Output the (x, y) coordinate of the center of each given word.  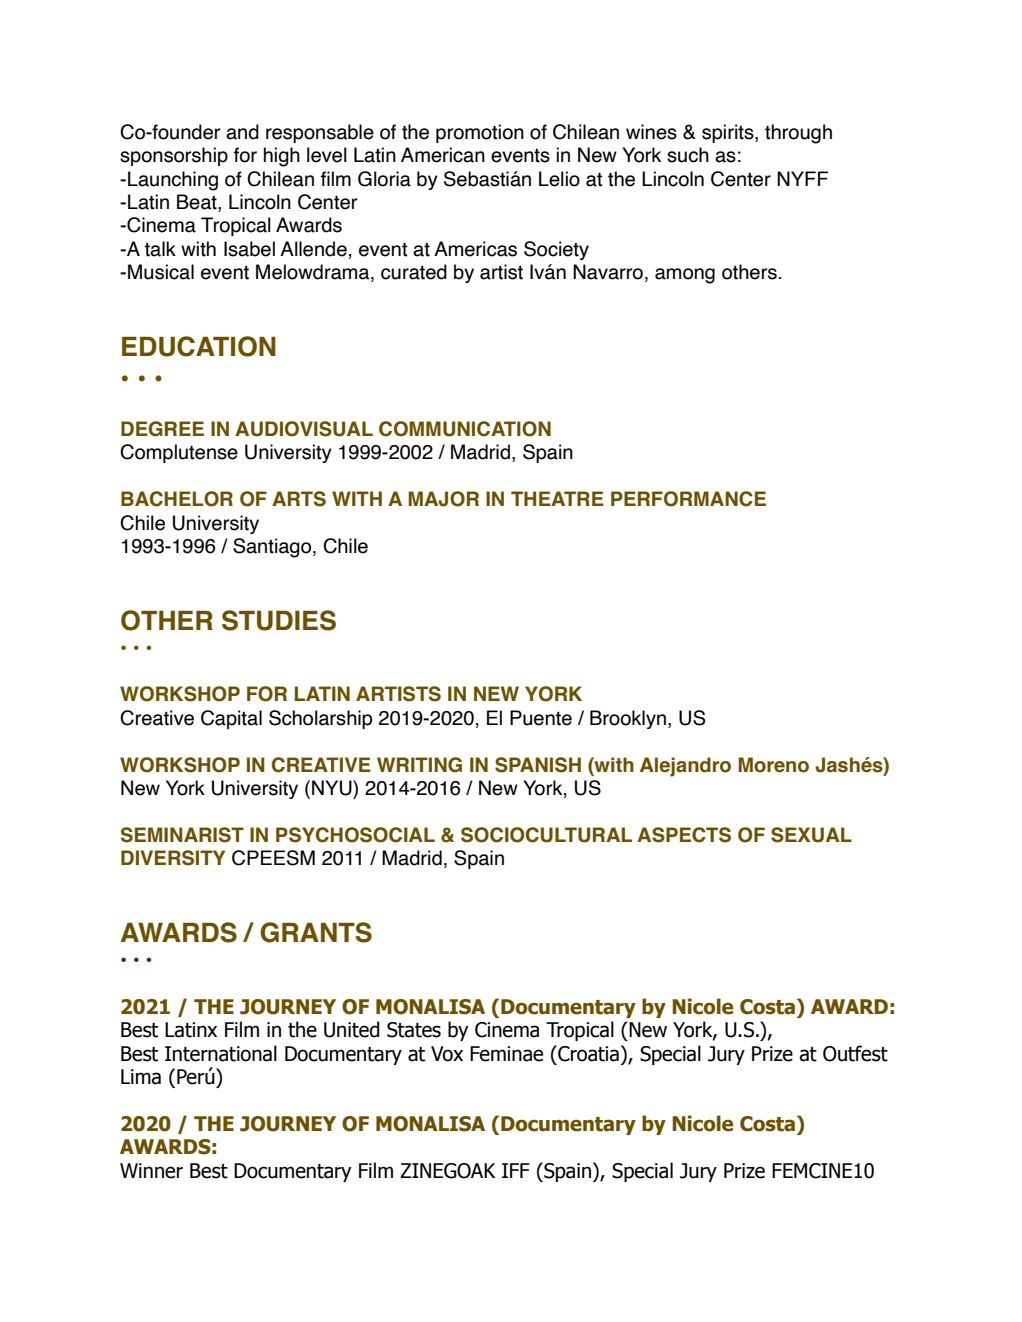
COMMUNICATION (465, 429)
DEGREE (162, 429)
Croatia (587, 1053)
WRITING (419, 765)
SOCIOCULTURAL (546, 835)
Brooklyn (628, 719)
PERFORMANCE (688, 499)
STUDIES (279, 620)
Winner (151, 1171)
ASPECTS (684, 835)
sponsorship (174, 156)
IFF (516, 1170)
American (443, 155)
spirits (729, 133)
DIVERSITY (173, 858)
